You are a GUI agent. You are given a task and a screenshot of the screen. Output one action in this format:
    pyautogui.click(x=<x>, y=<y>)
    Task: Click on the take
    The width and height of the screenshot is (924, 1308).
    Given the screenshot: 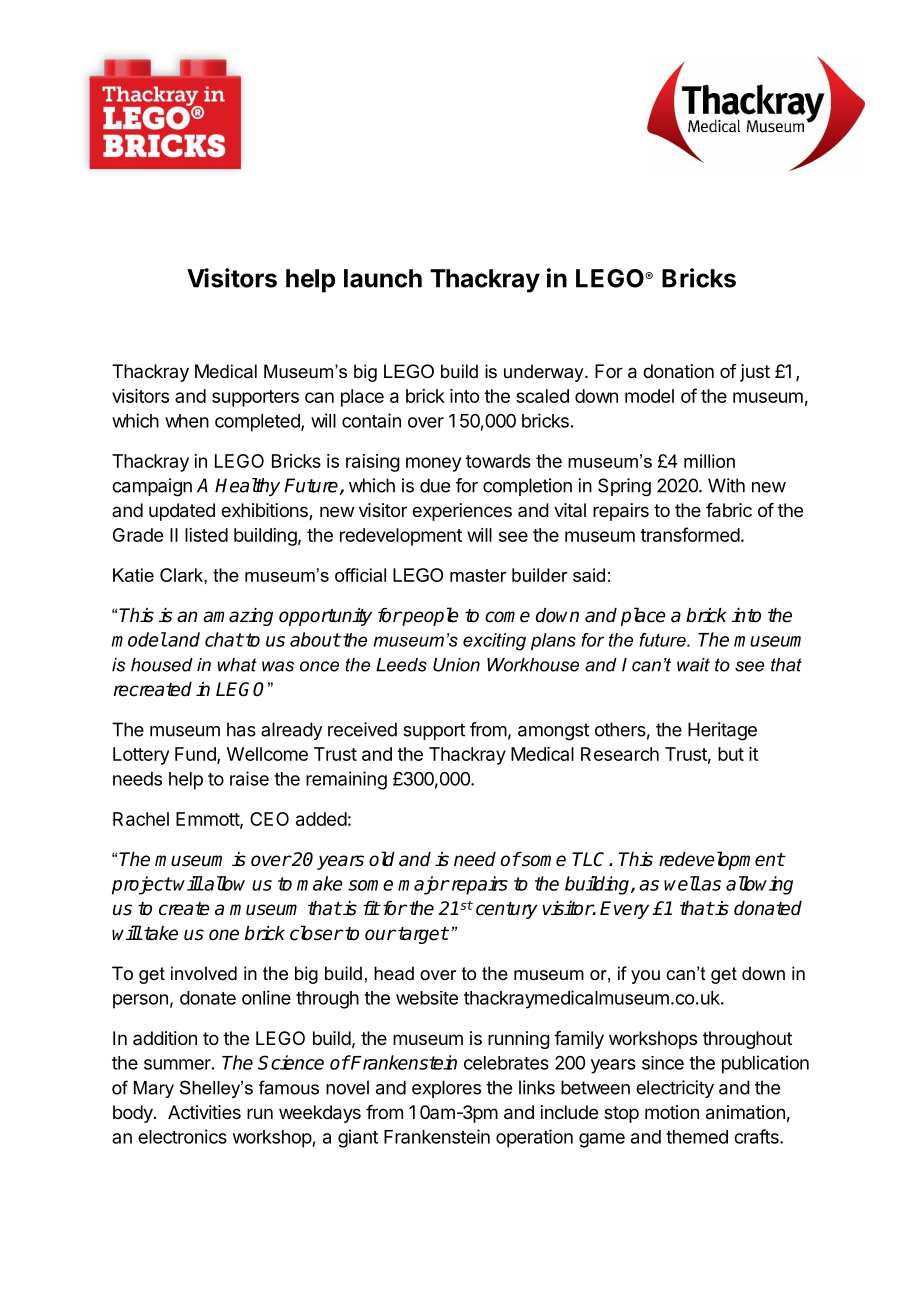 What is the action you would take?
    pyautogui.click(x=160, y=933)
